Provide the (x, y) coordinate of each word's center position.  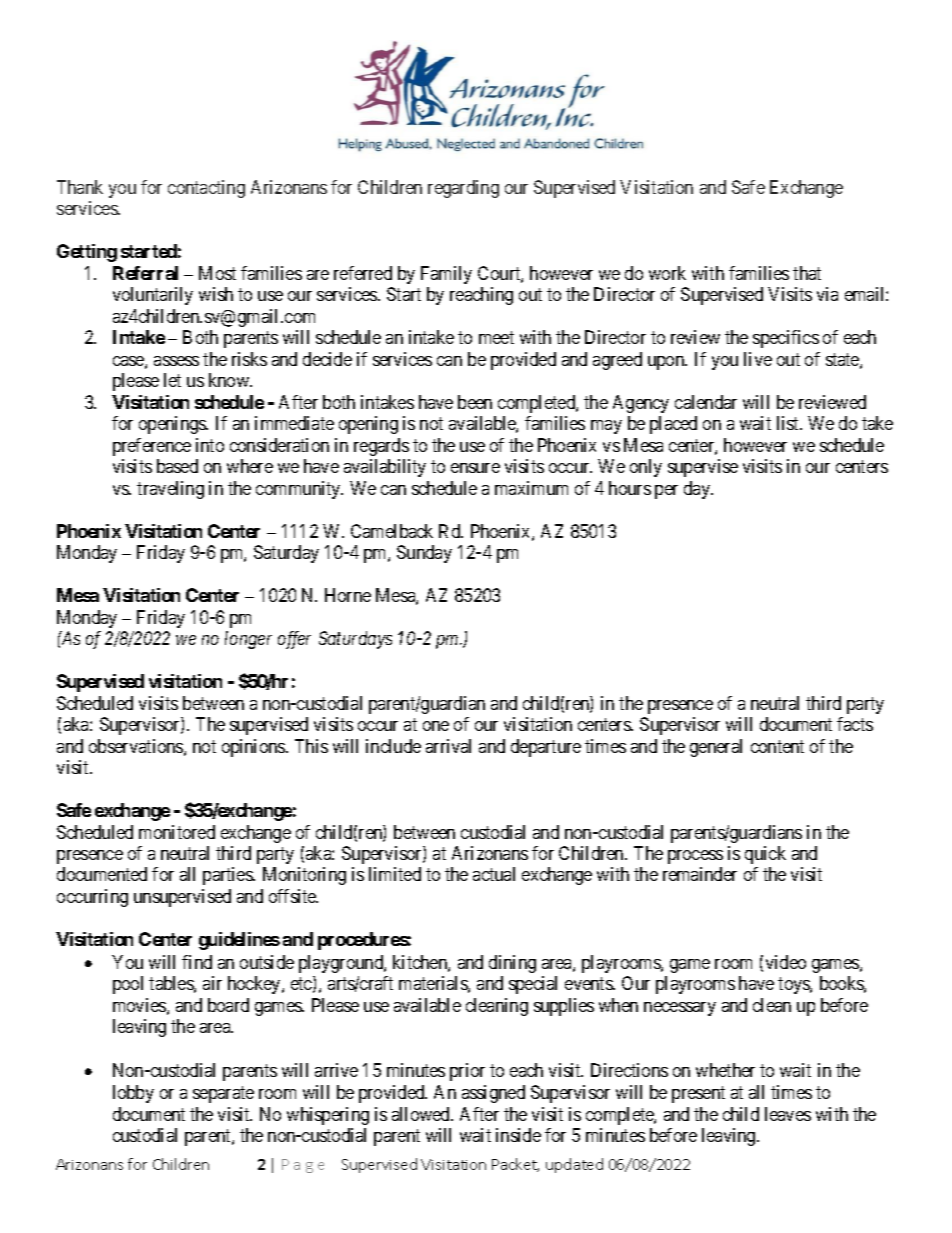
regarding (463, 189)
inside (518, 1135)
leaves (788, 1114)
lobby (133, 1094)
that (807, 273)
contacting (206, 189)
